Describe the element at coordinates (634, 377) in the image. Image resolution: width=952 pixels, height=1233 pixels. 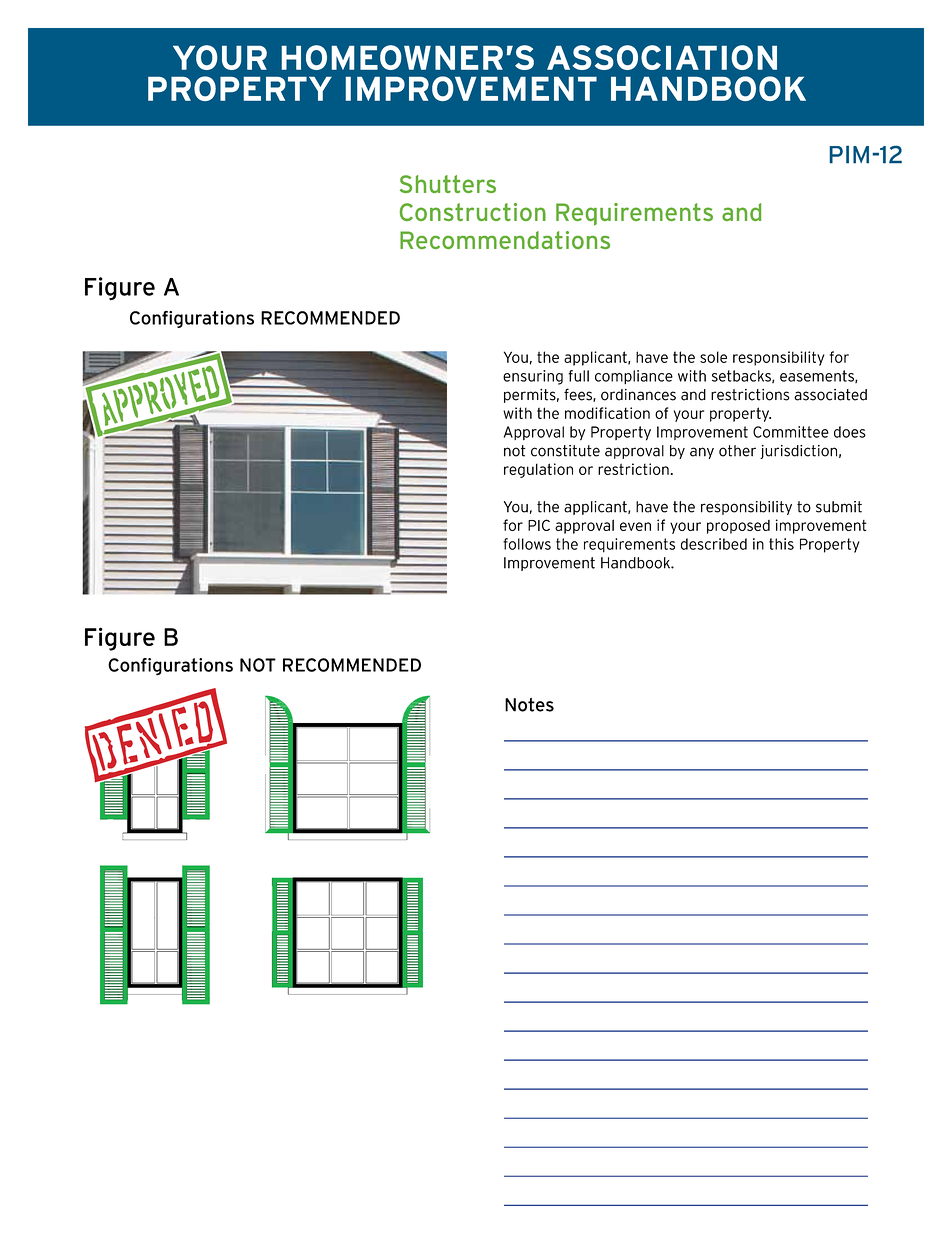
I see `compliance` at that location.
